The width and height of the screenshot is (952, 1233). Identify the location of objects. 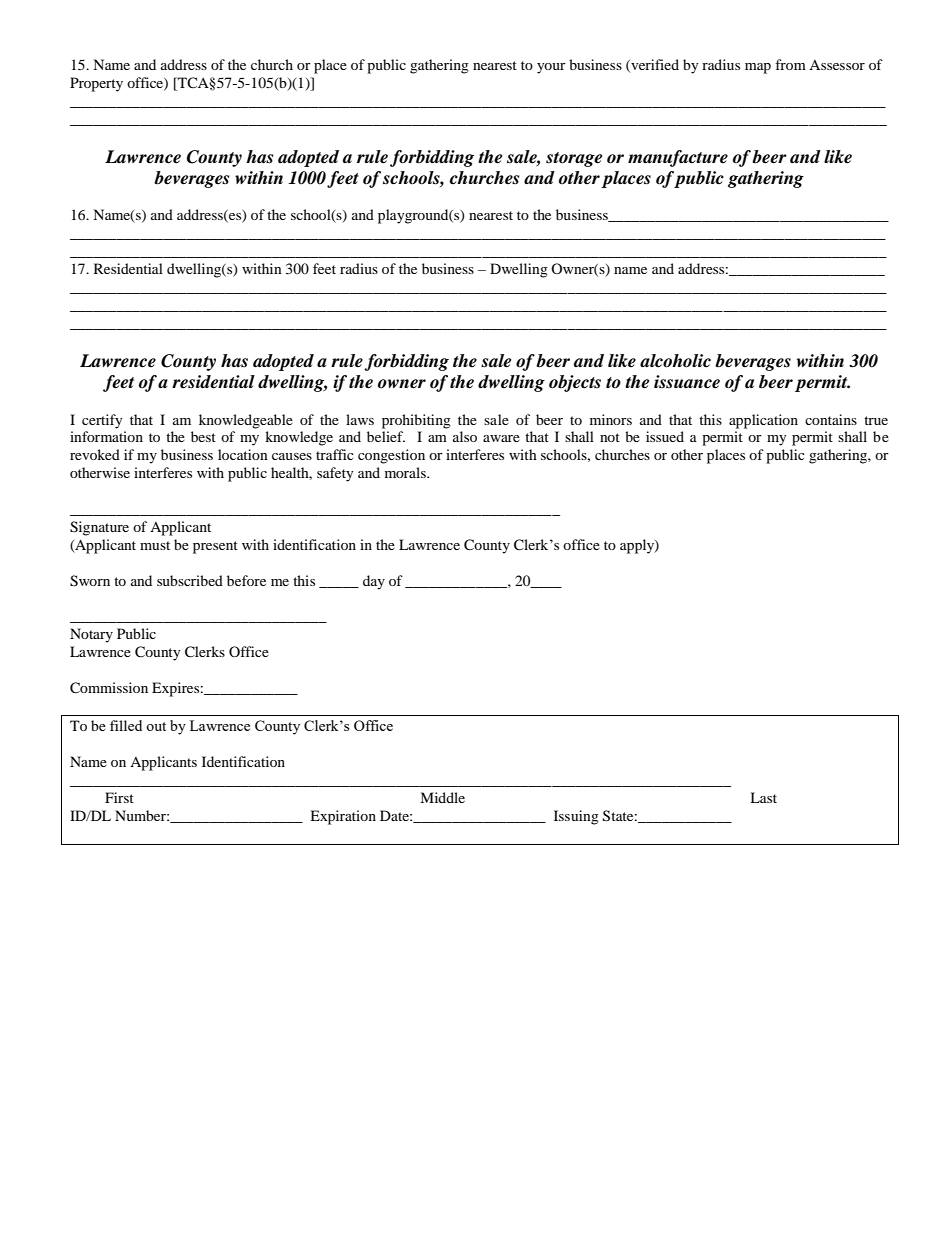
(575, 383).
